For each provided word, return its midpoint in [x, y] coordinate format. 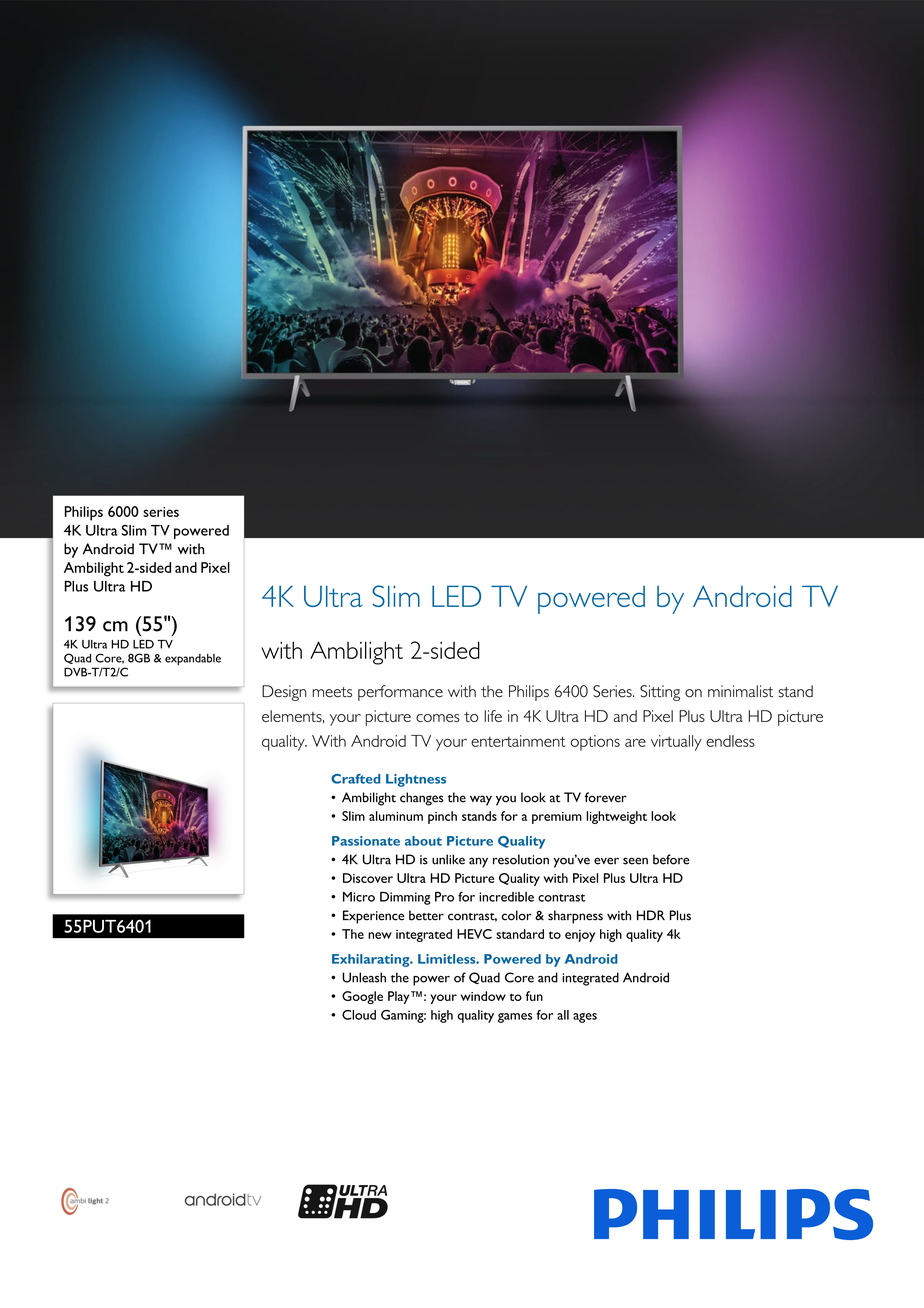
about [423, 841]
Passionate [366, 841]
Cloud [359, 1015]
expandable [193, 659]
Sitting [660, 693]
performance [400, 693]
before [671, 859]
